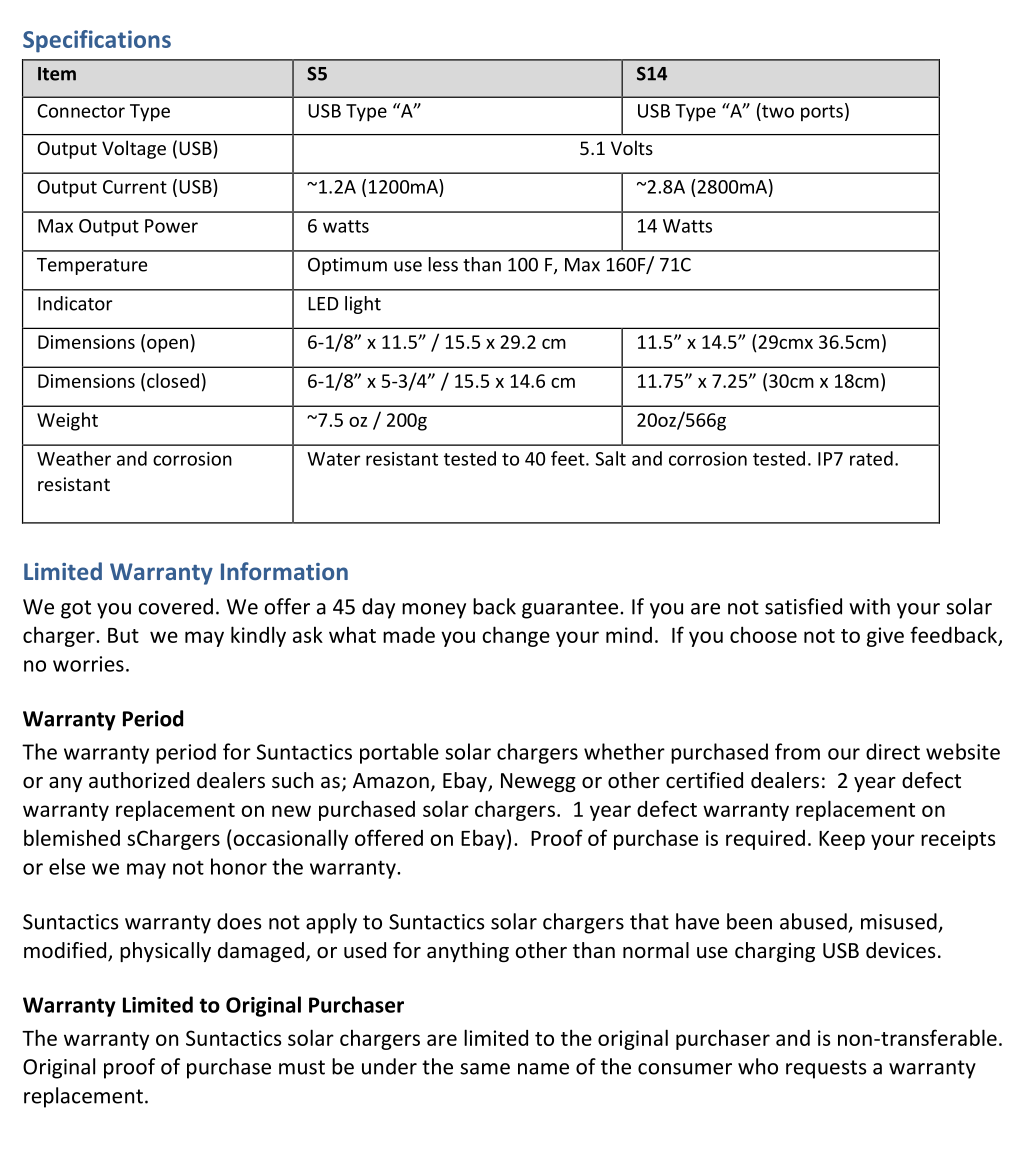 The height and width of the image is (1176, 1034). Describe the element at coordinates (175, 606) in the image. I see `covered` at that location.
